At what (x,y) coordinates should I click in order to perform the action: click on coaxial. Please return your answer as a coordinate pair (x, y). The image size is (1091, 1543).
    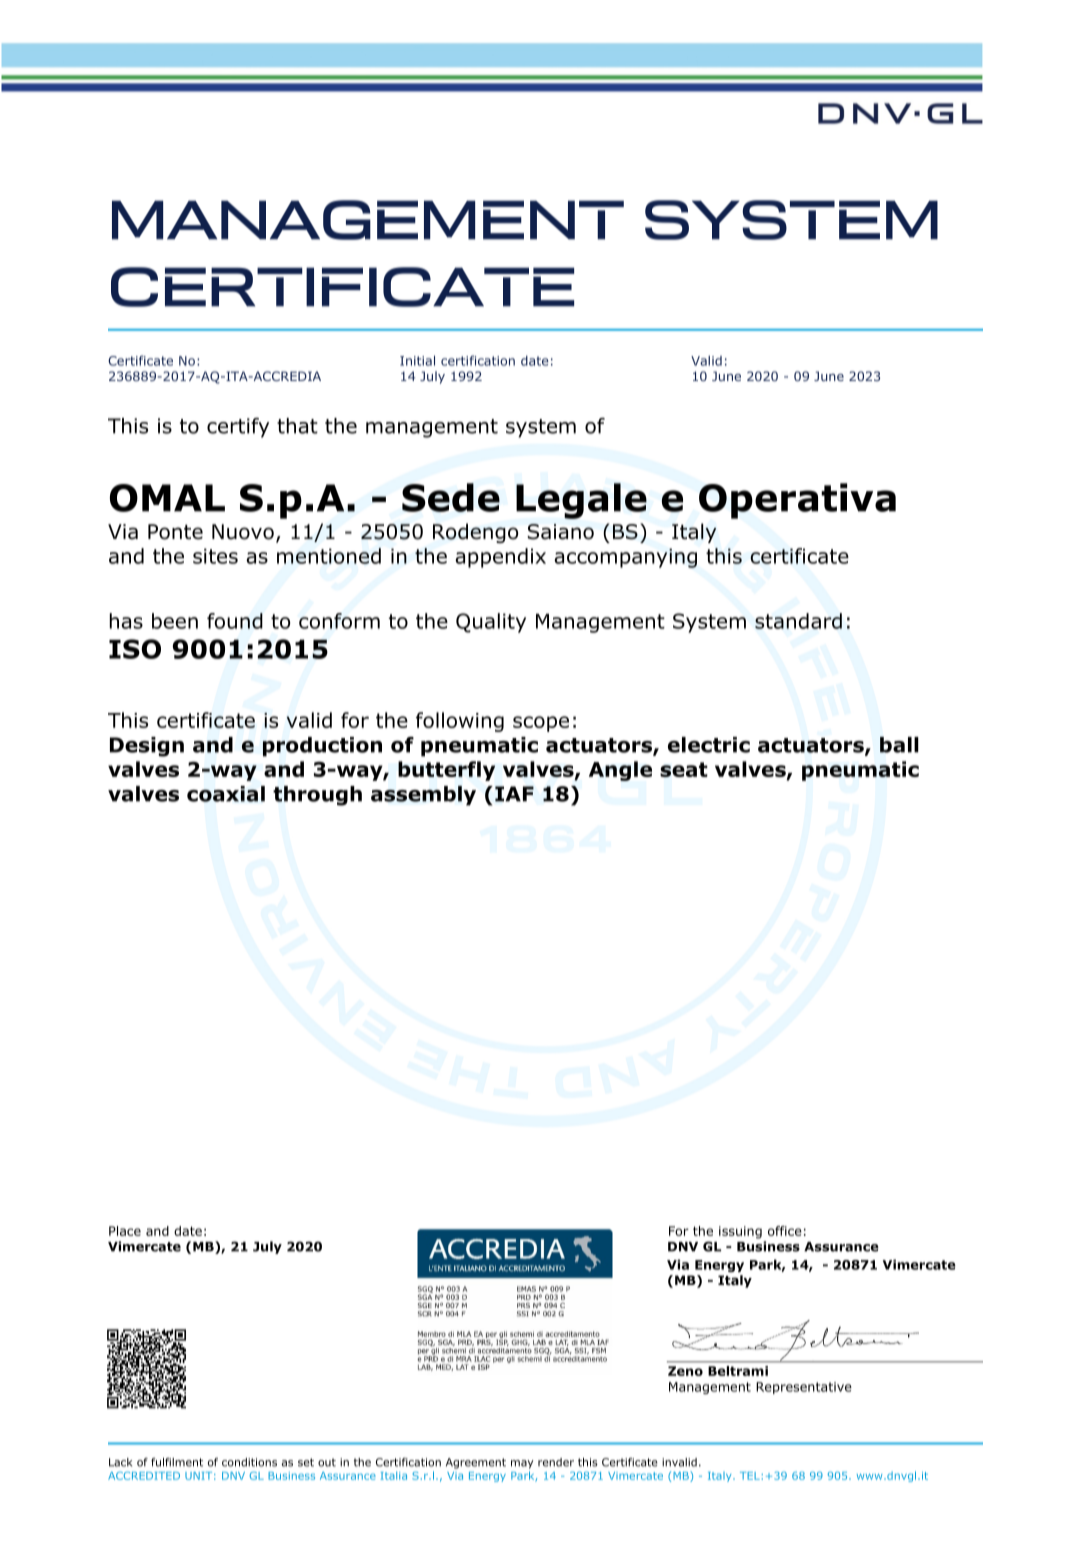
    Looking at the image, I should click on (226, 794).
